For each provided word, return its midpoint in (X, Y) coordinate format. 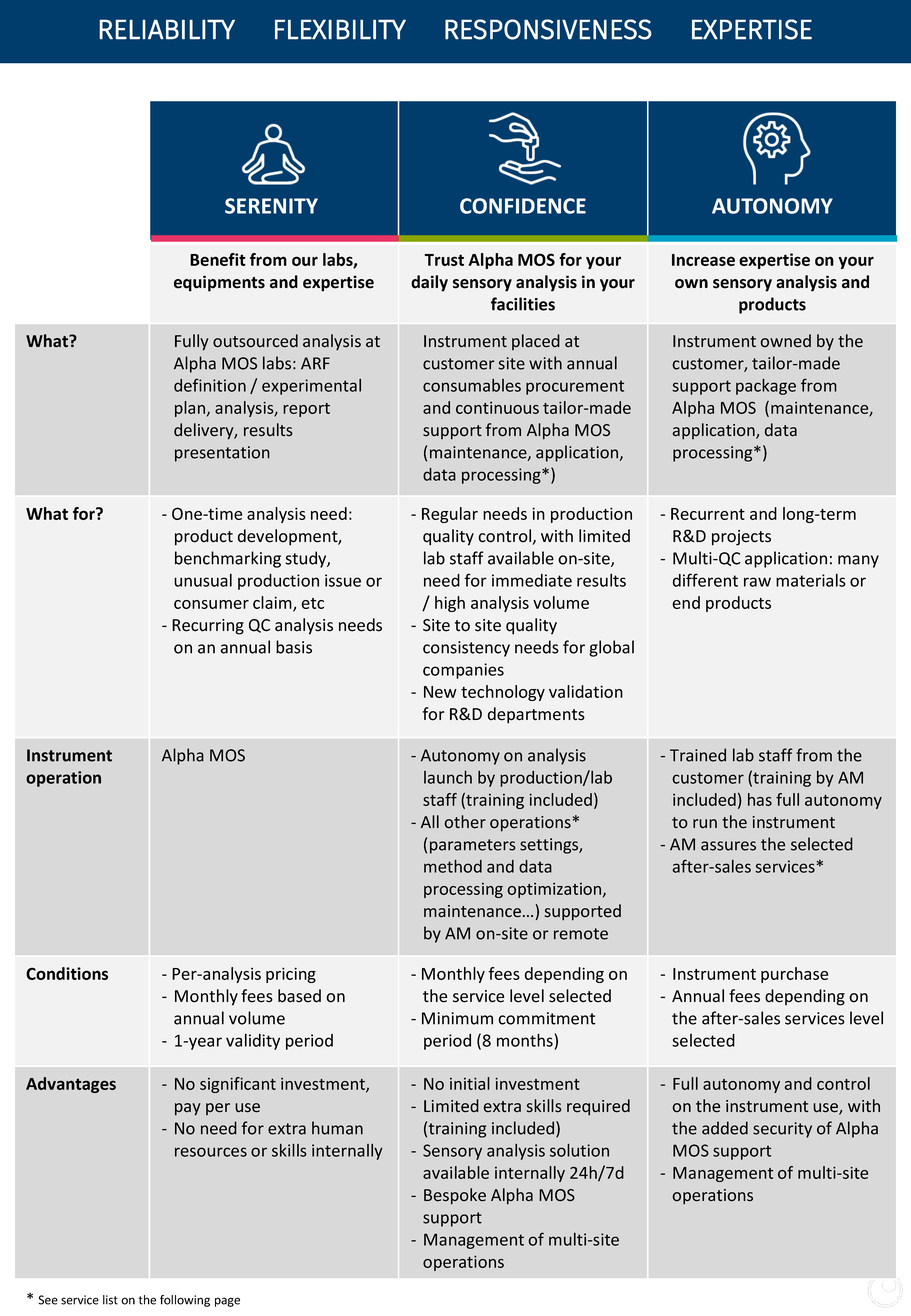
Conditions (67, 973)
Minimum (457, 1018)
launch (448, 777)
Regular (450, 515)
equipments (219, 283)
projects (741, 538)
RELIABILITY (167, 29)
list (110, 1300)
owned (785, 341)
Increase (703, 260)
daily (429, 283)
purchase (794, 975)
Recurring (208, 627)
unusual (203, 580)
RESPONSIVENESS (548, 29)
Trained (698, 755)
